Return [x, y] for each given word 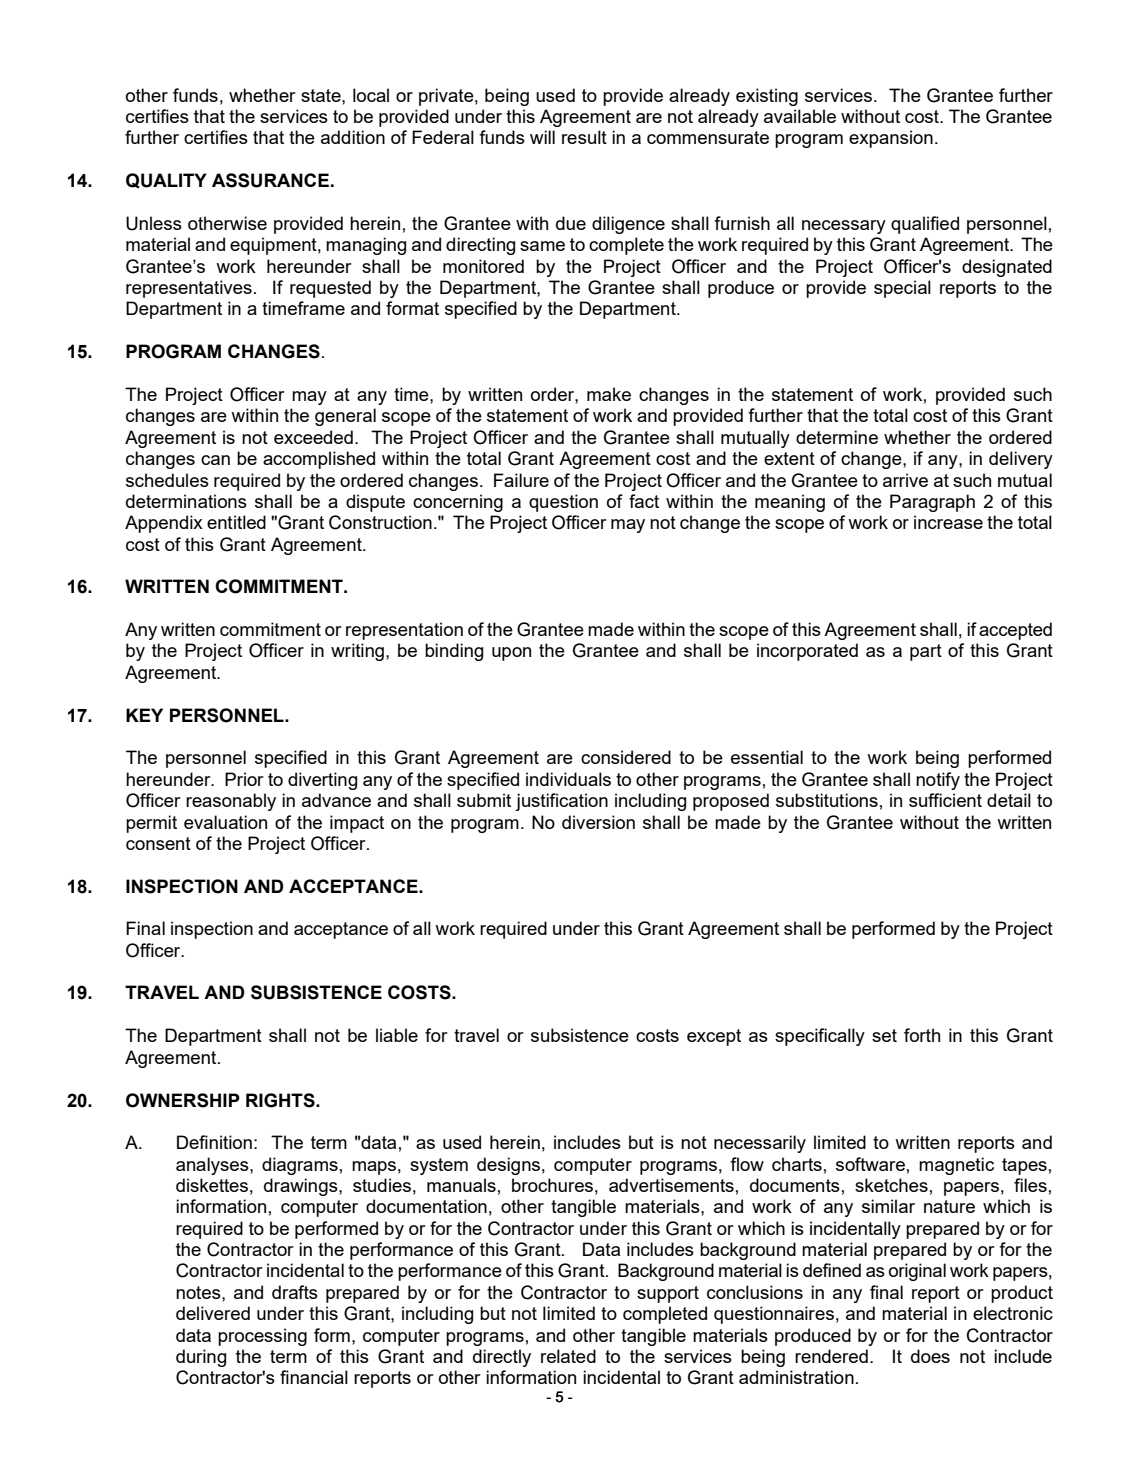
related [568, 1356]
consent [158, 843]
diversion [598, 822]
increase [948, 522]
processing [262, 1337]
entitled [236, 522]
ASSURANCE [270, 180]
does [930, 1356]
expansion [891, 139]
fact [644, 501]
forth [922, 1035]
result [584, 137]
